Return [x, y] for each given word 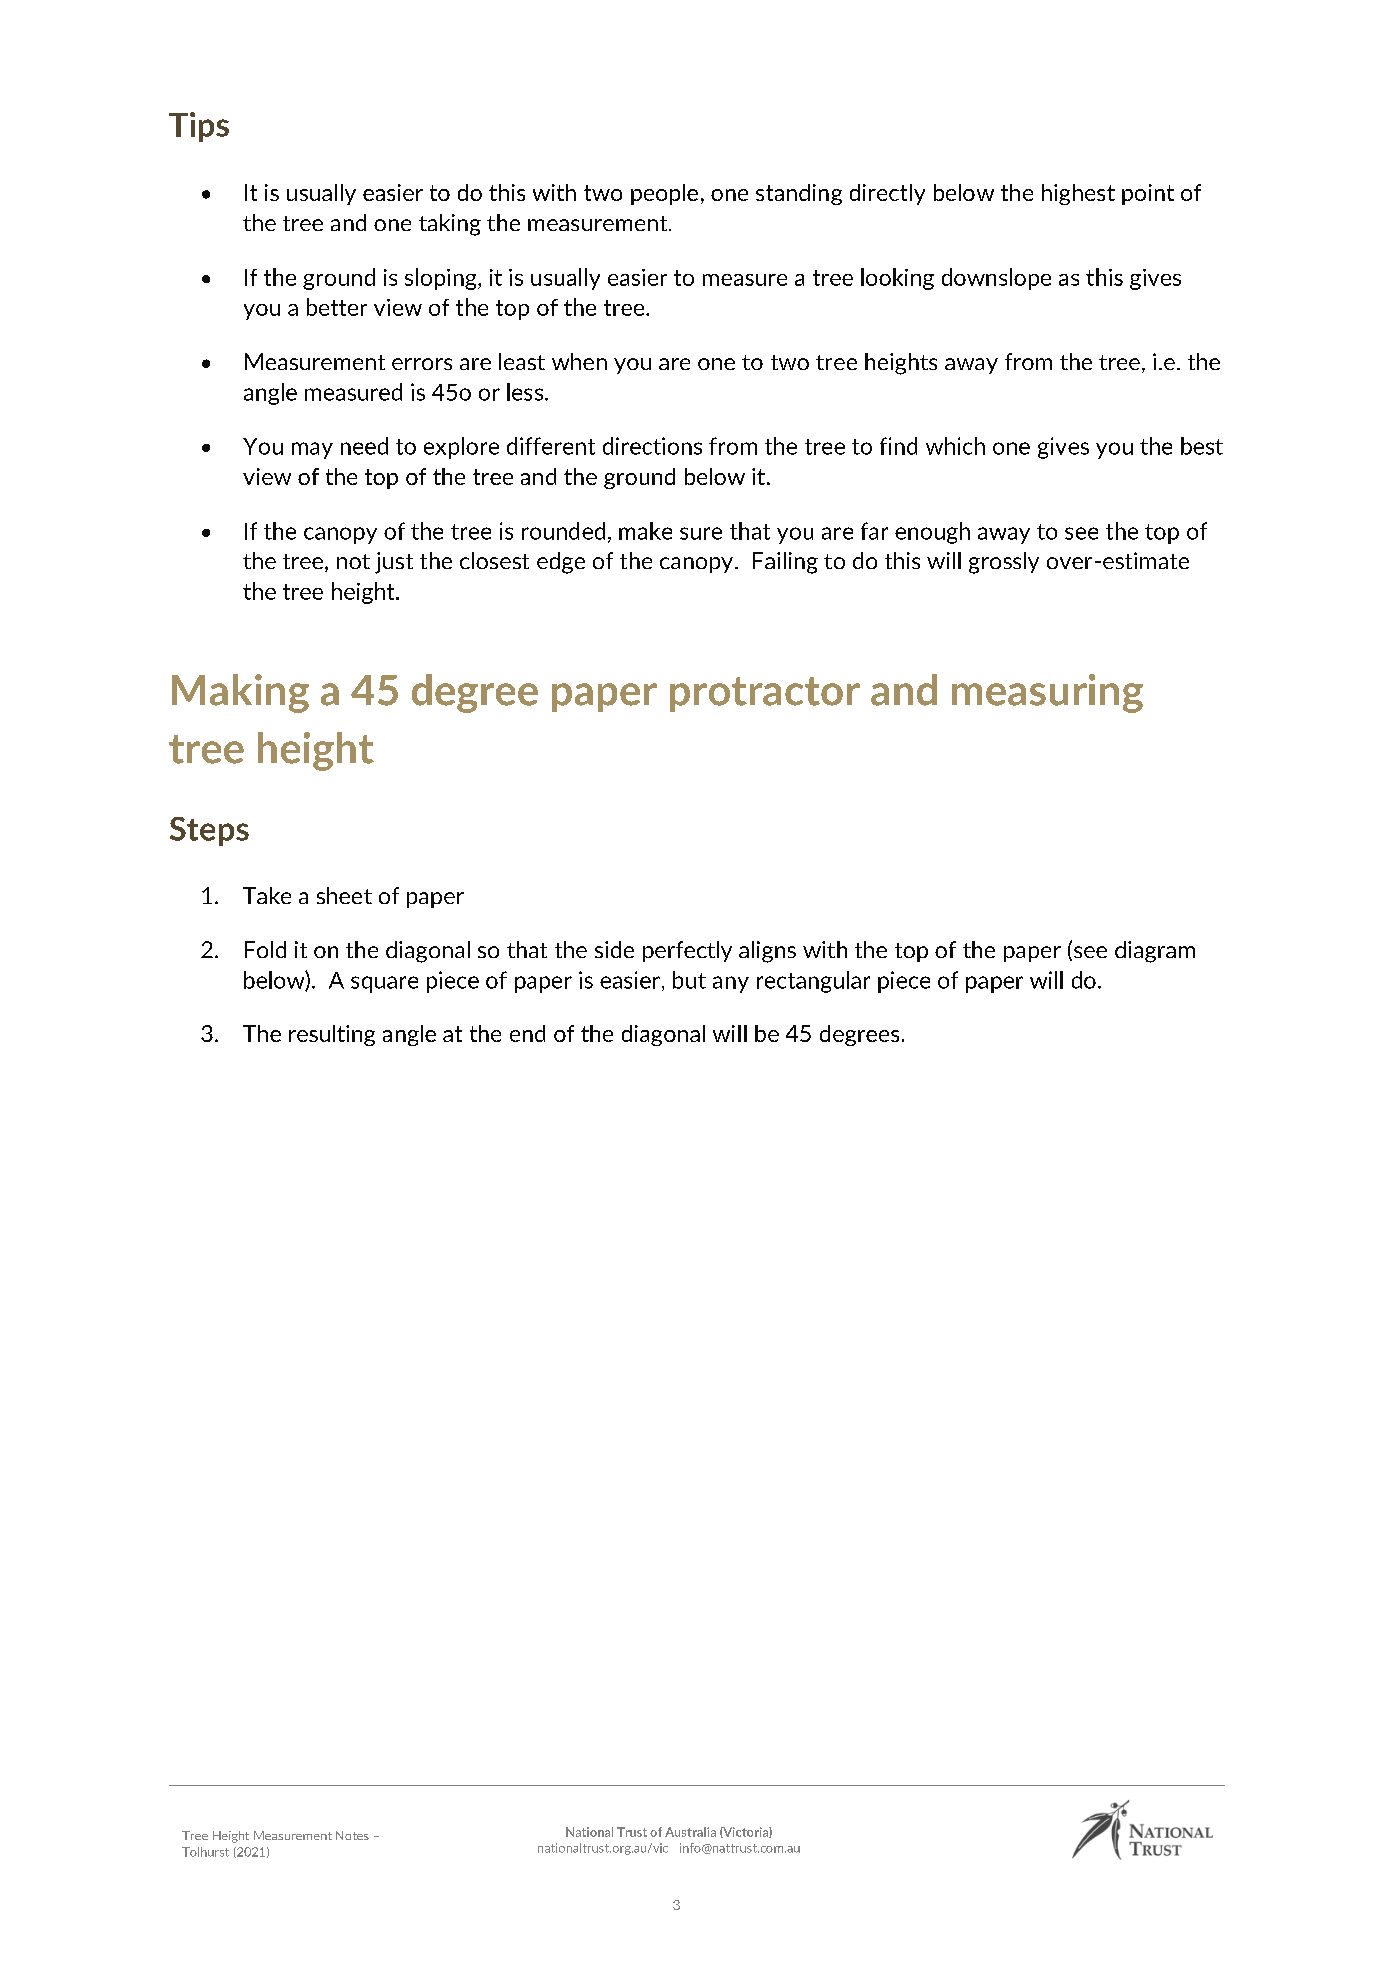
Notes [352, 1835]
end [527, 1033]
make [645, 531]
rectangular [813, 982]
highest [1078, 194]
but [689, 980]
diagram [1155, 952]
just [394, 563]
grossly [1004, 563]
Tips [199, 127]
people [664, 194]
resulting [332, 1035]
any [731, 984]
